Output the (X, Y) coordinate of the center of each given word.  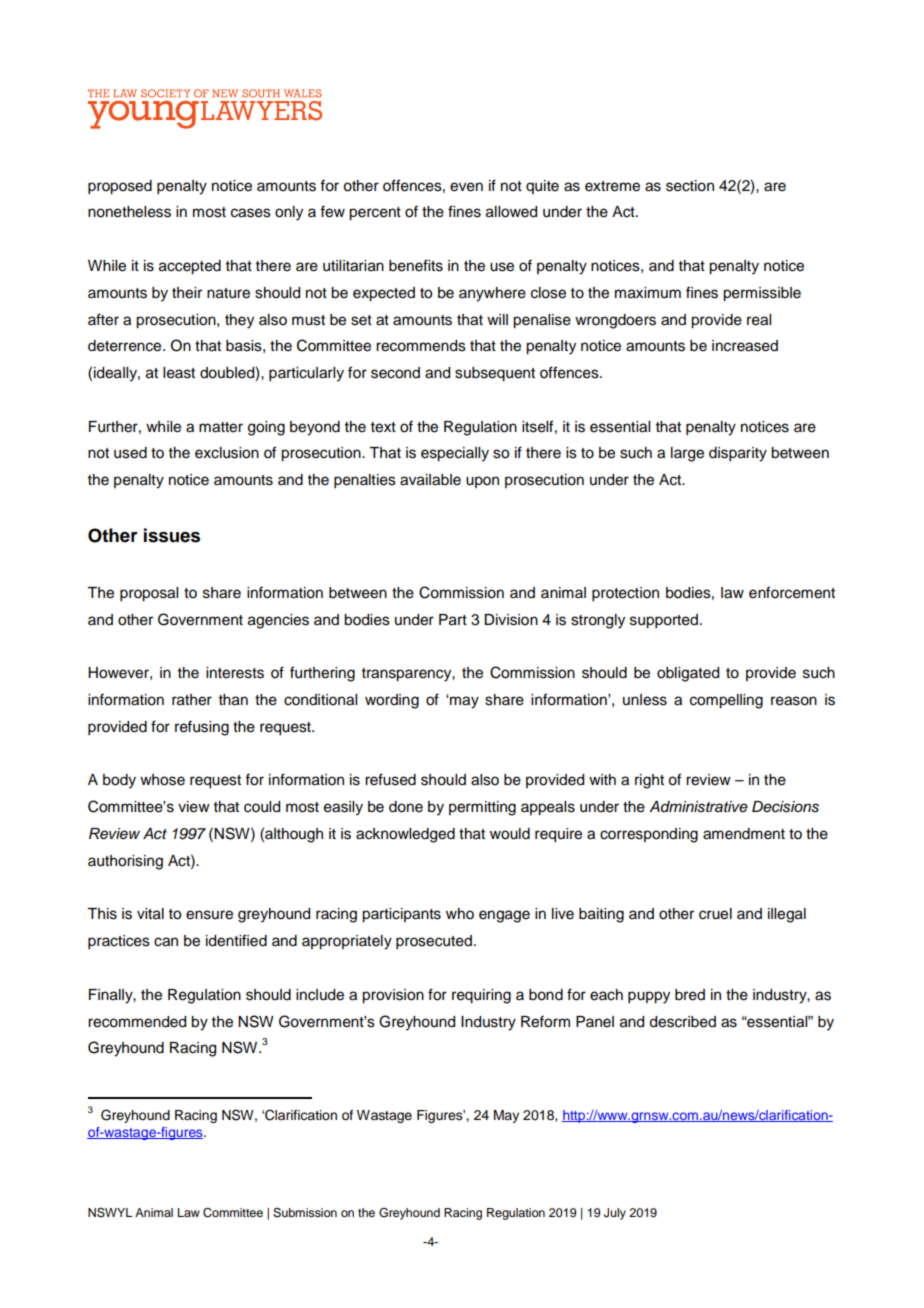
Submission (305, 1213)
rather (192, 700)
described (682, 1022)
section (690, 186)
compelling (726, 701)
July (615, 1214)
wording (392, 701)
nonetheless (129, 212)
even (466, 187)
